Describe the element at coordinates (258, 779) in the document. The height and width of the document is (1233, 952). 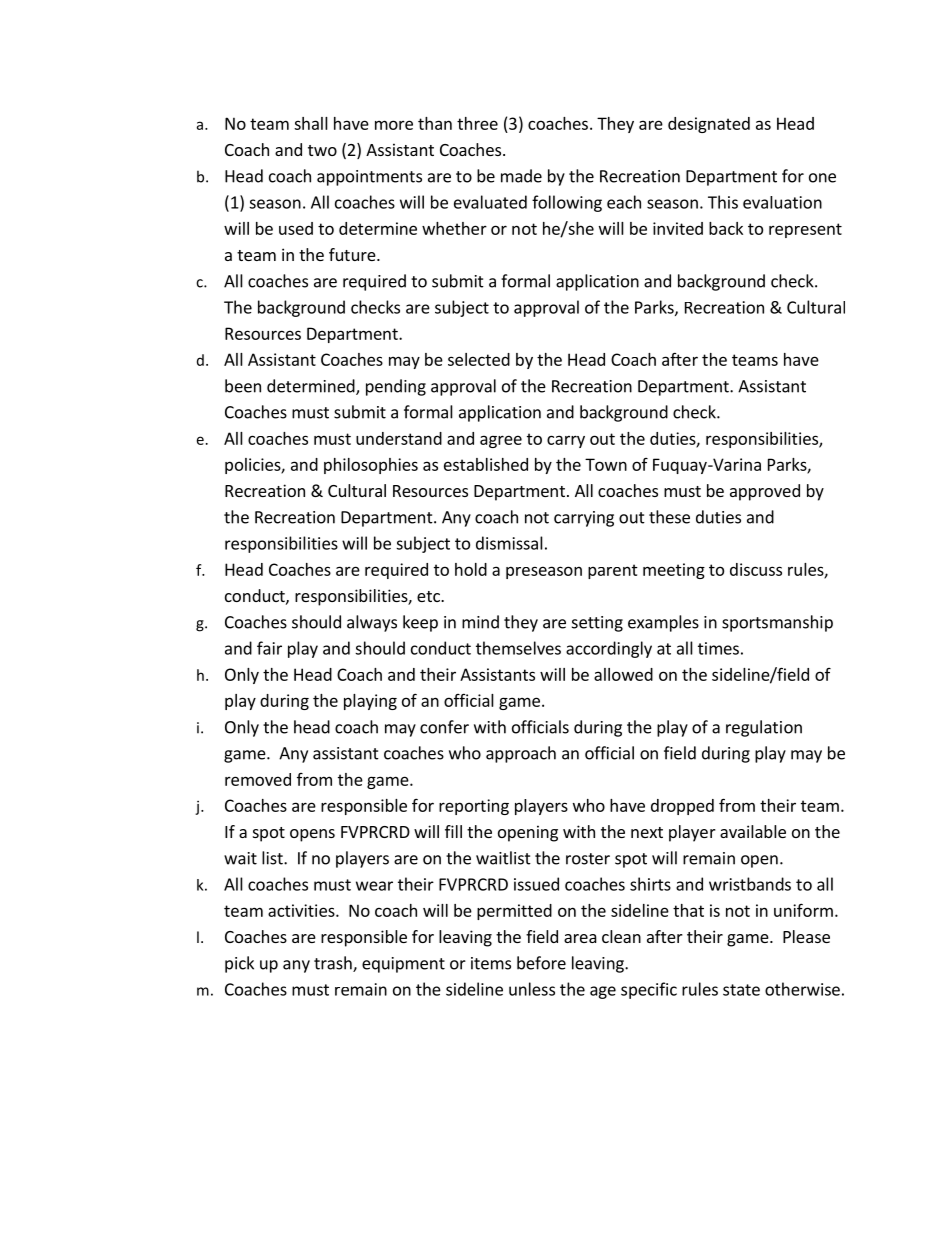
I see `removed` at that location.
